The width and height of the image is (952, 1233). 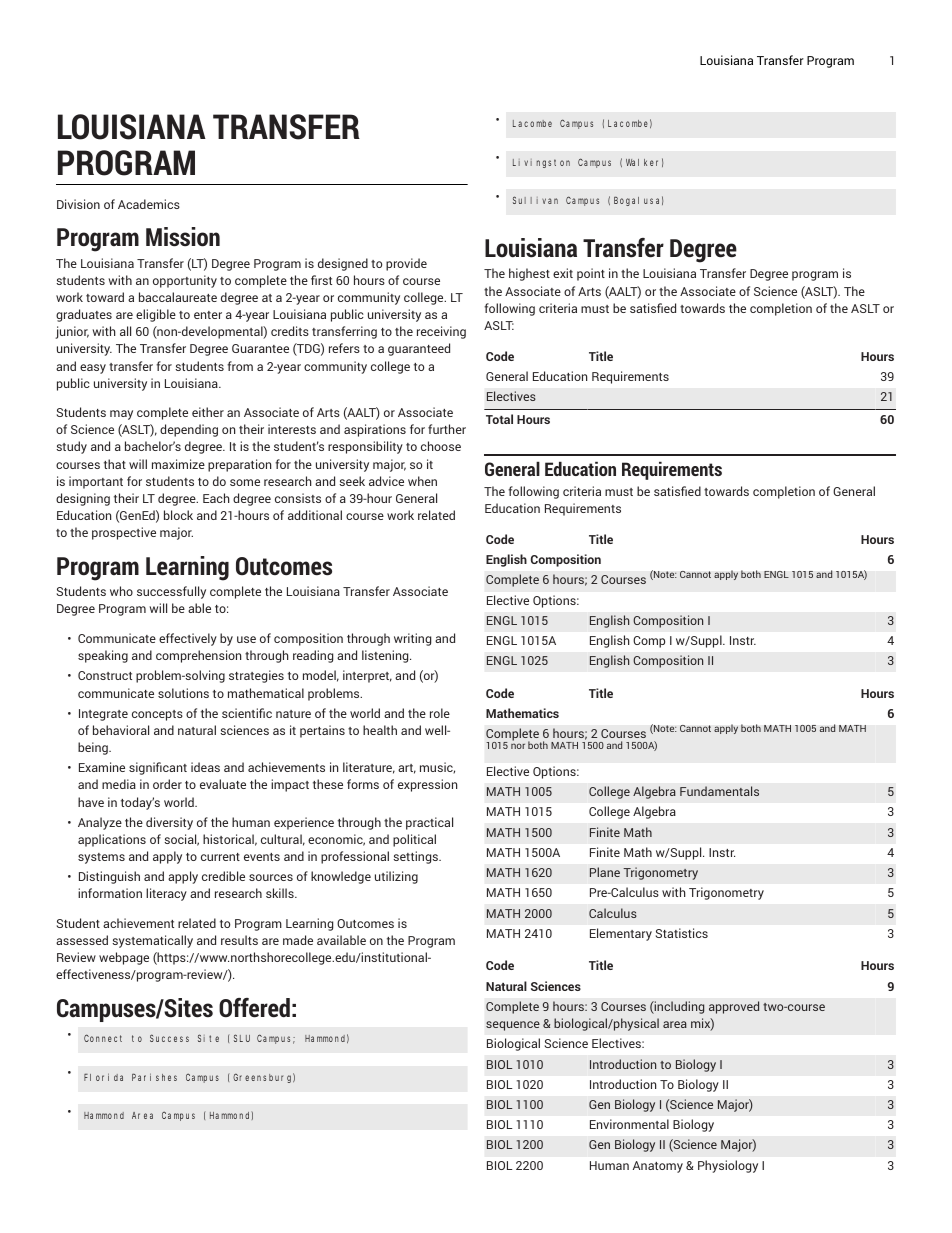 What do you see at coordinates (406, 264) in the image?
I see `provide` at bounding box center [406, 264].
